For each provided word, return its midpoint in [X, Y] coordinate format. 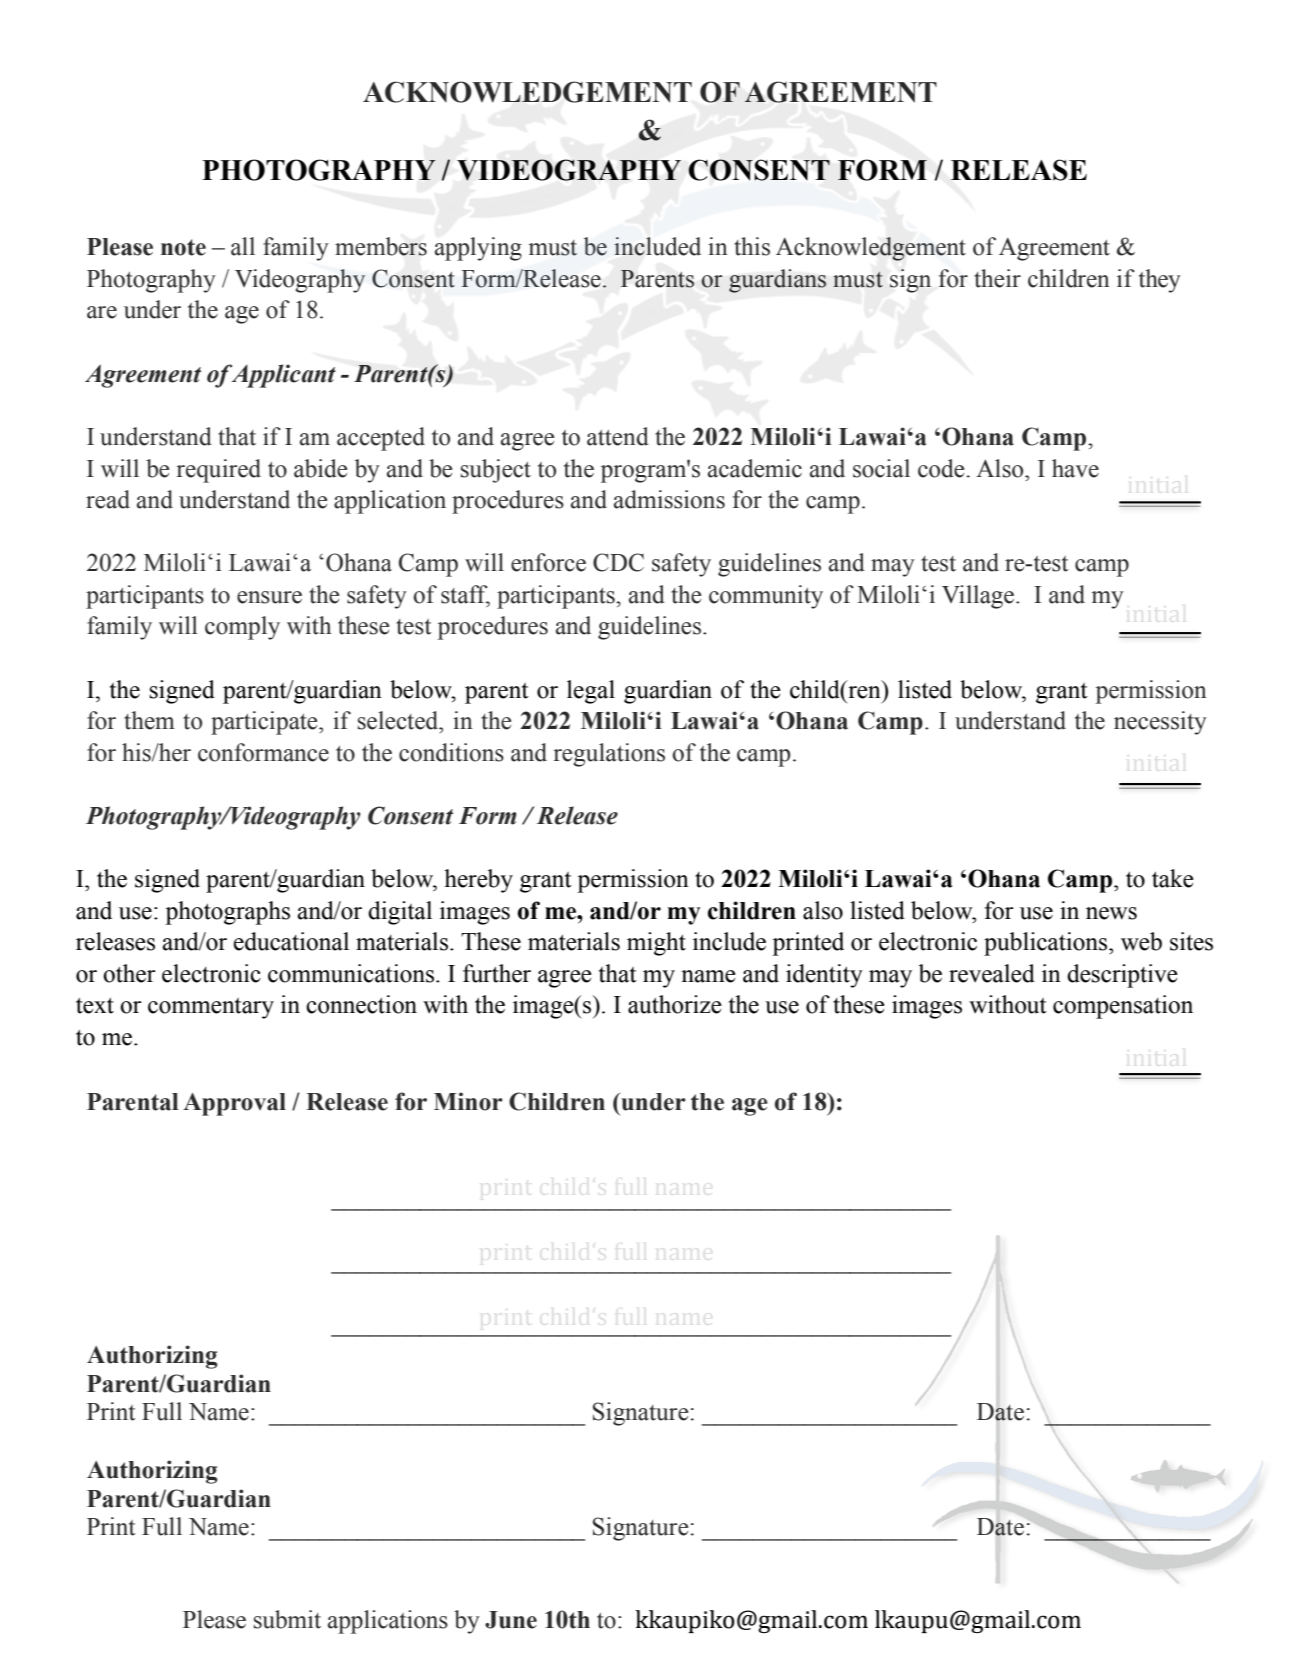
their [997, 278]
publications [1047, 944]
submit [287, 1619]
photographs [227, 913]
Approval [234, 1104]
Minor [468, 1101]
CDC [618, 562]
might [656, 944]
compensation [1123, 1007]
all [243, 246]
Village [979, 597]
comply [242, 628]
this [752, 246]
